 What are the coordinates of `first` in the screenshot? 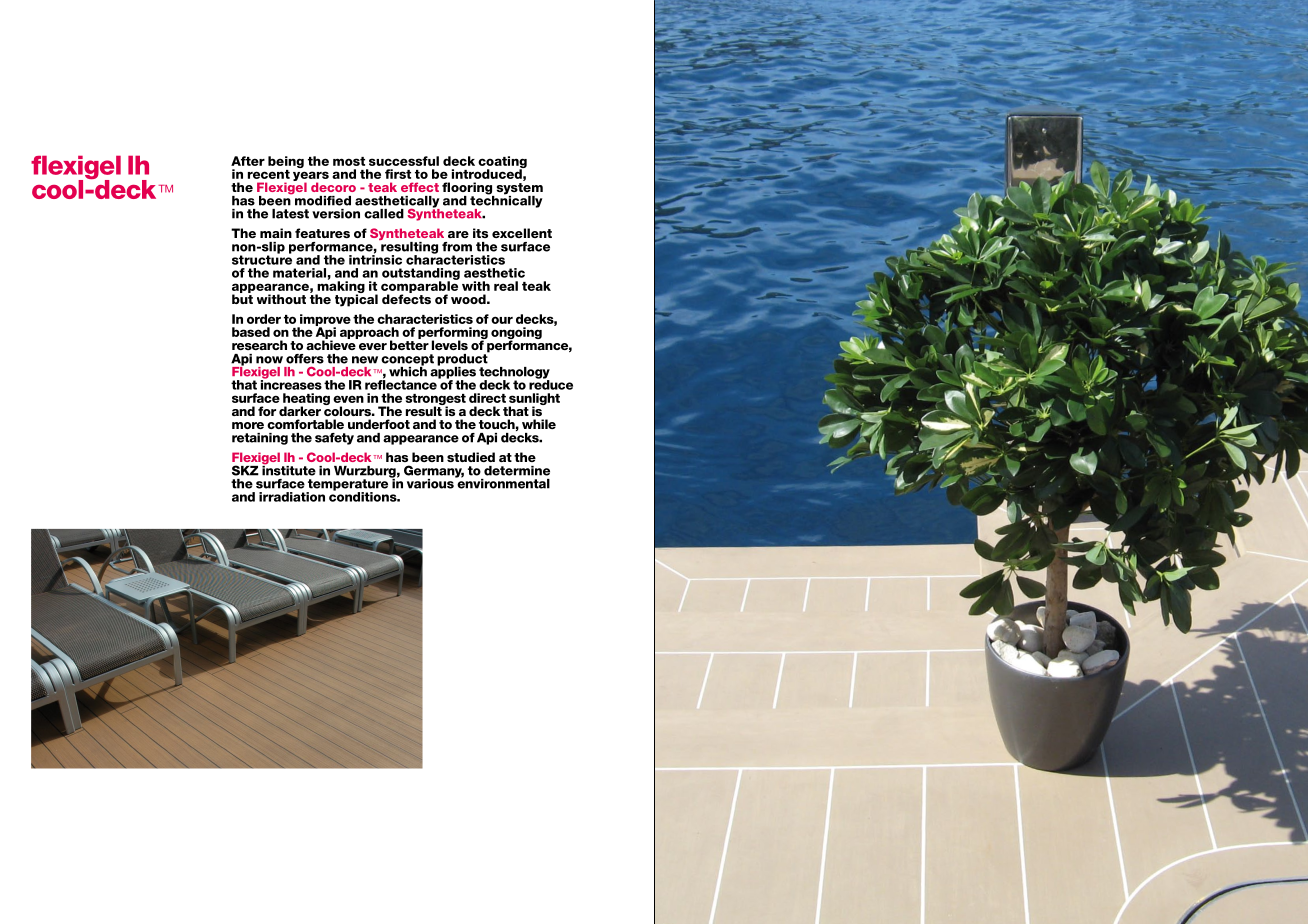 It's located at (398, 174).
